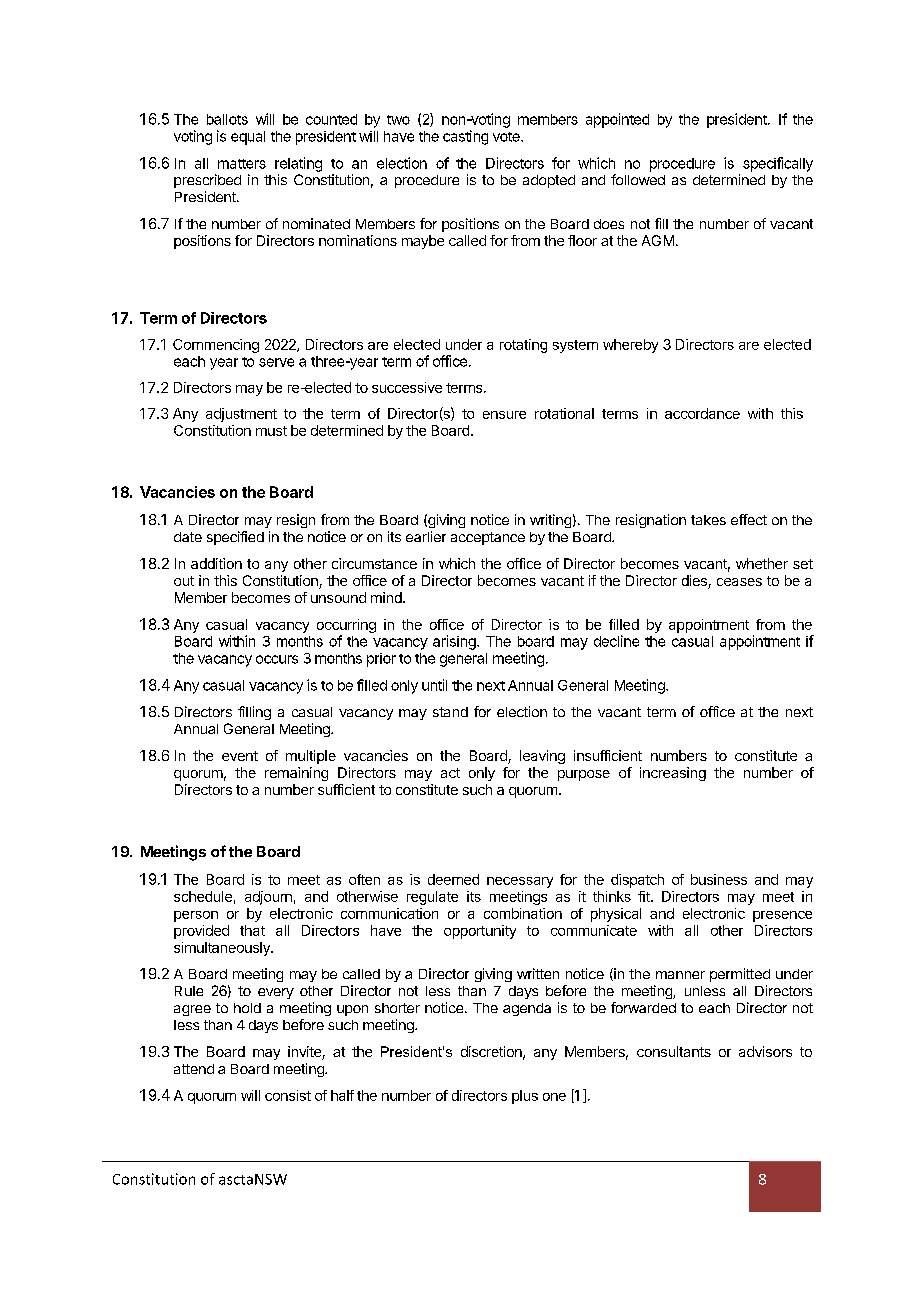 This page has width=924, height=1307. I want to click on specifically, so click(778, 164).
